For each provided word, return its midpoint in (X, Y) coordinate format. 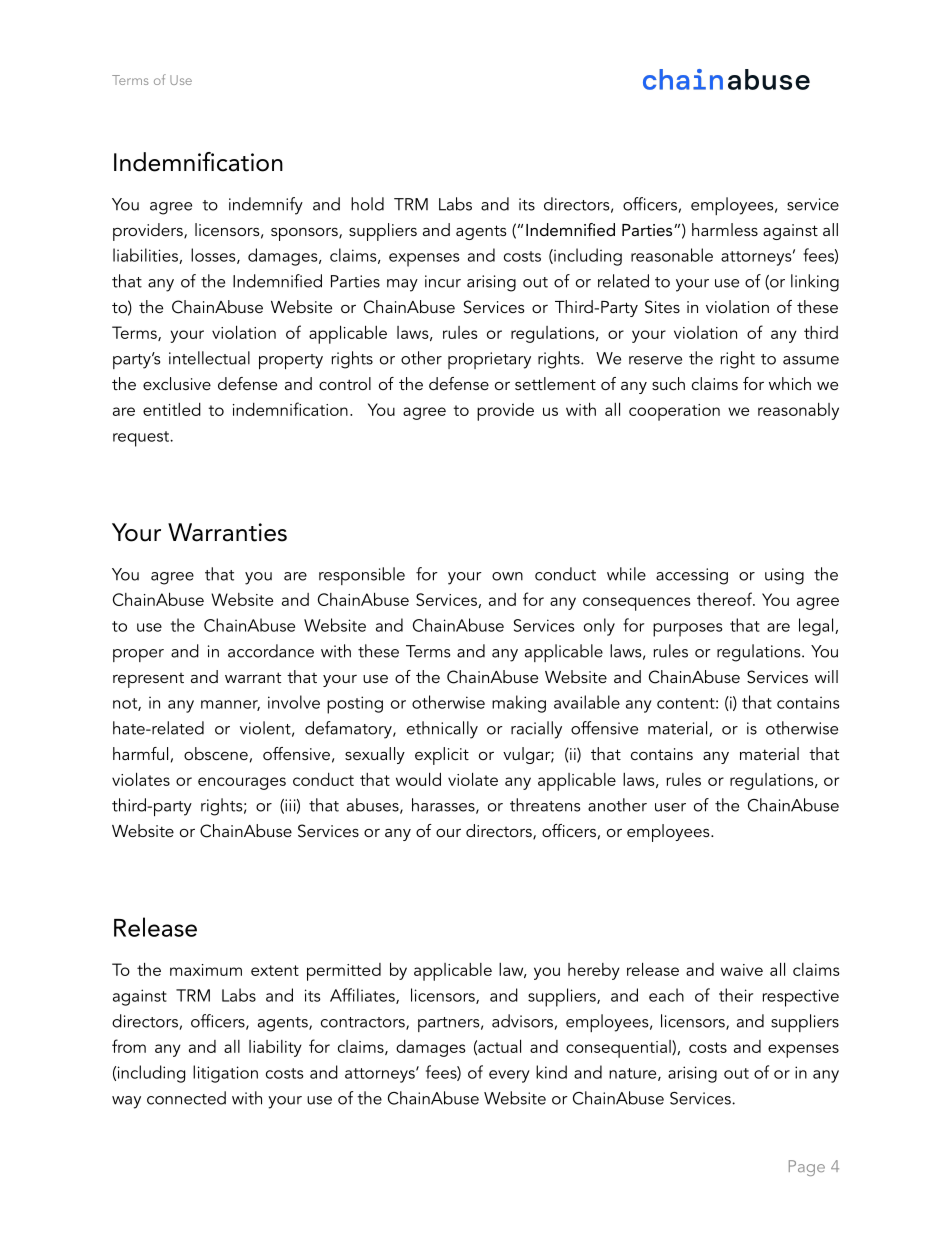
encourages (242, 783)
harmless (725, 229)
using (784, 576)
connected (186, 1098)
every (509, 1076)
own (507, 576)
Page (807, 1168)
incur (443, 281)
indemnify (266, 206)
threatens (545, 805)
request (142, 439)
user (670, 807)
